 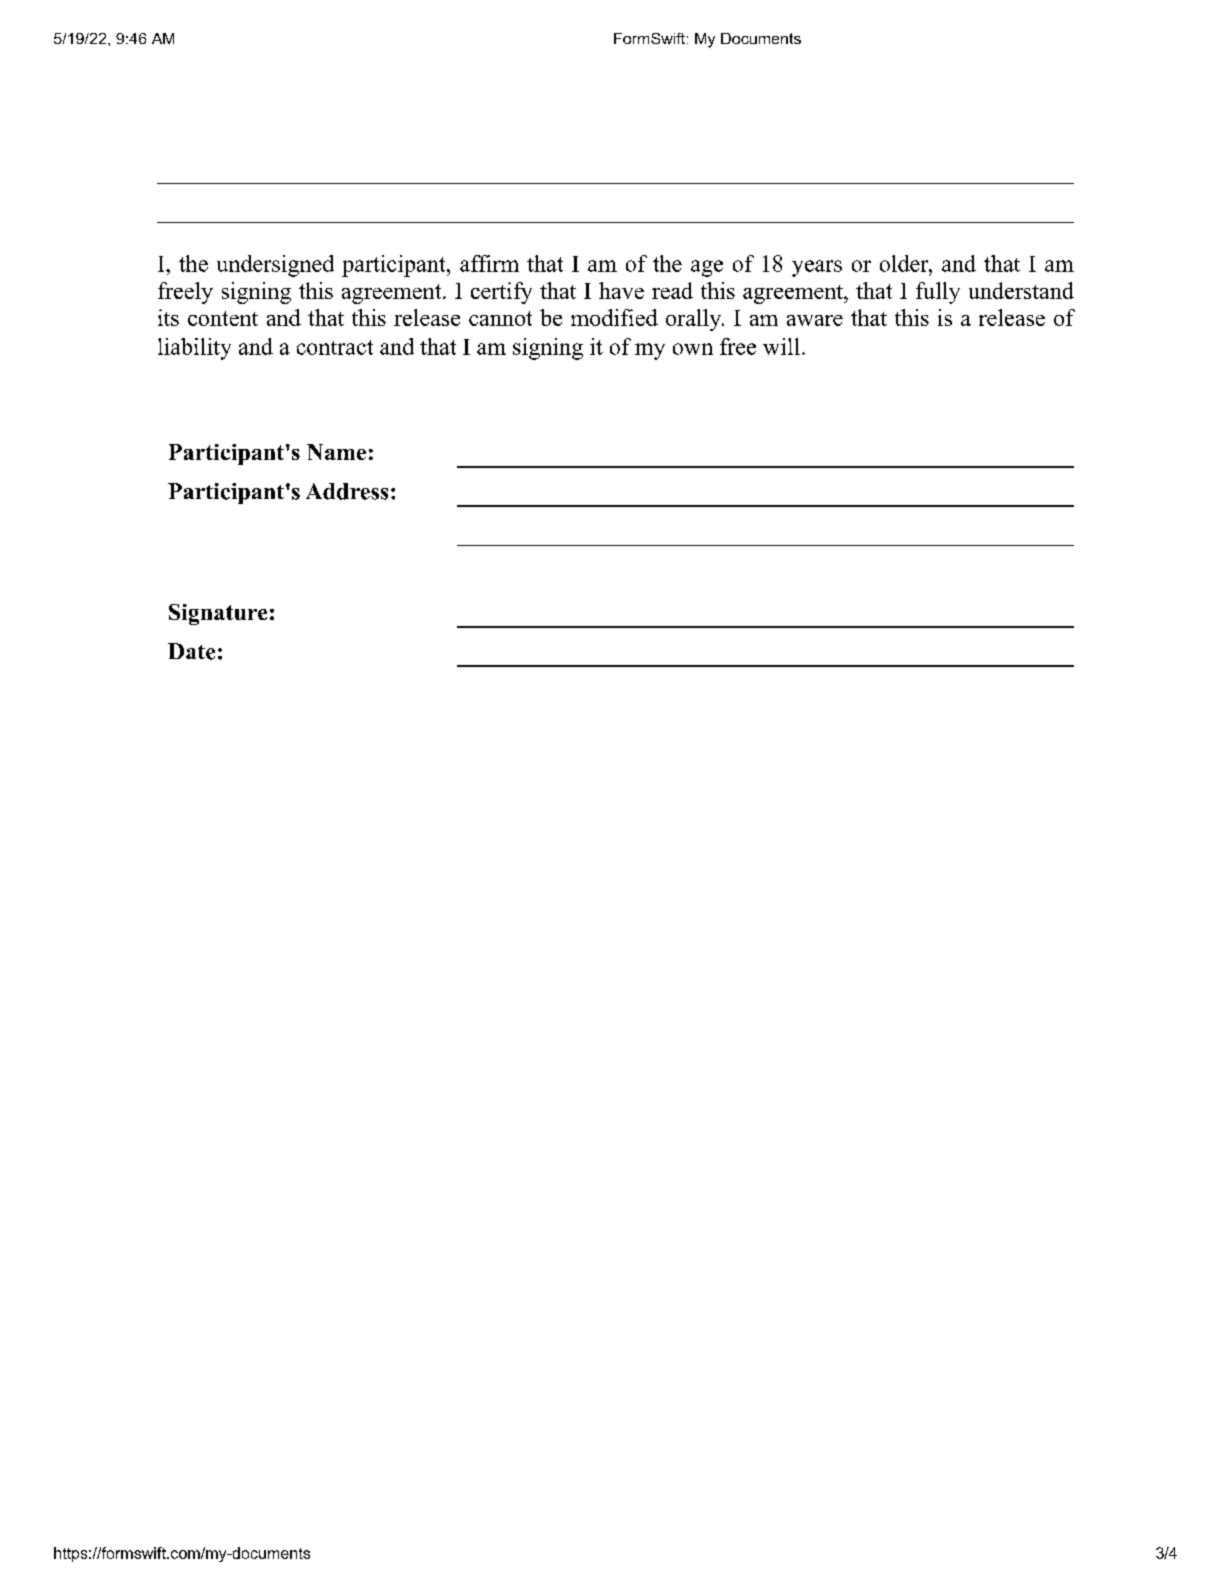 What do you see at coordinates (336, 452) in the screenshot?
I see `Name` at bounding box center [336, 452].
